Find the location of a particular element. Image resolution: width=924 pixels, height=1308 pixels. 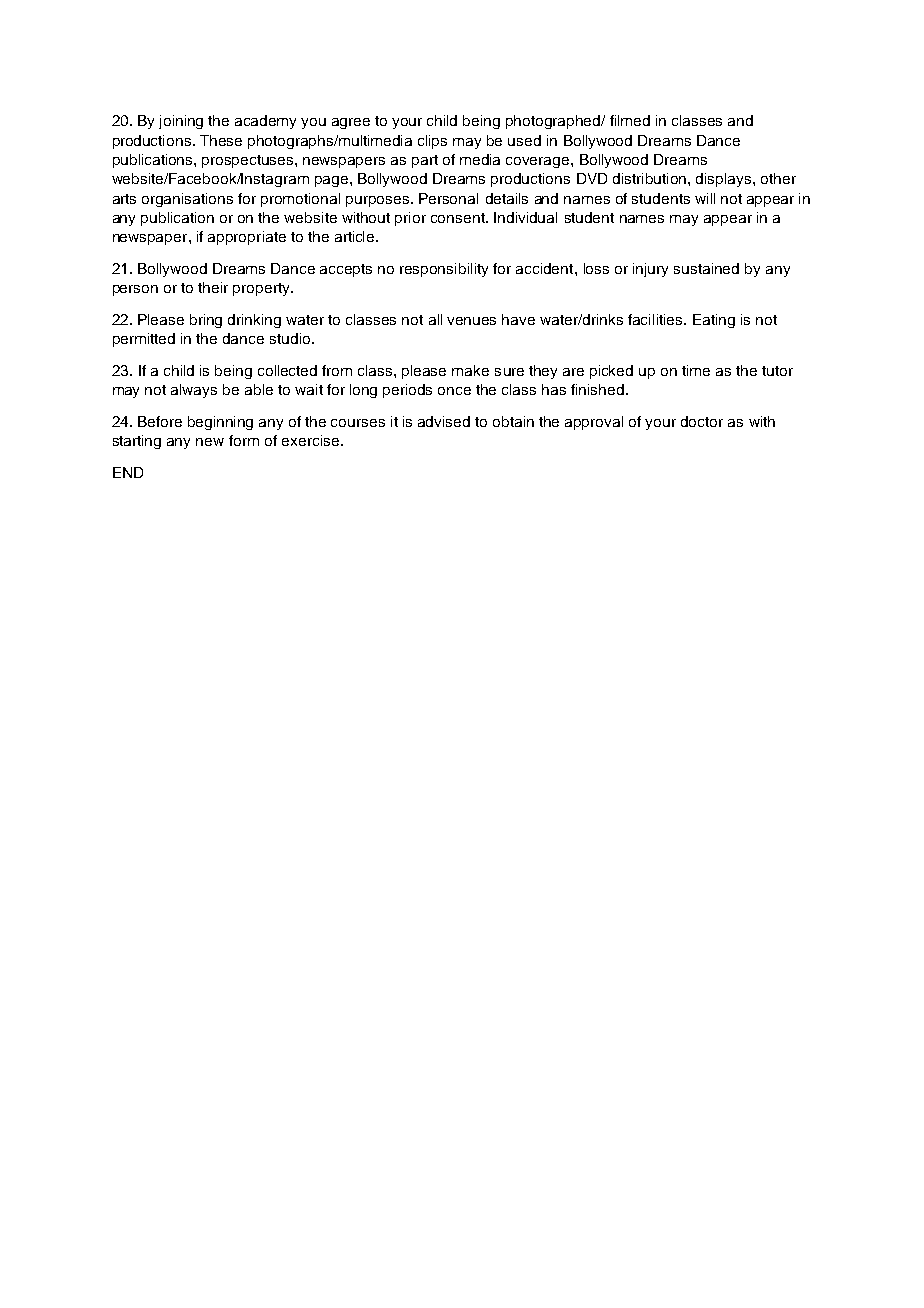

Eating is located at coordinates (714, 321).
